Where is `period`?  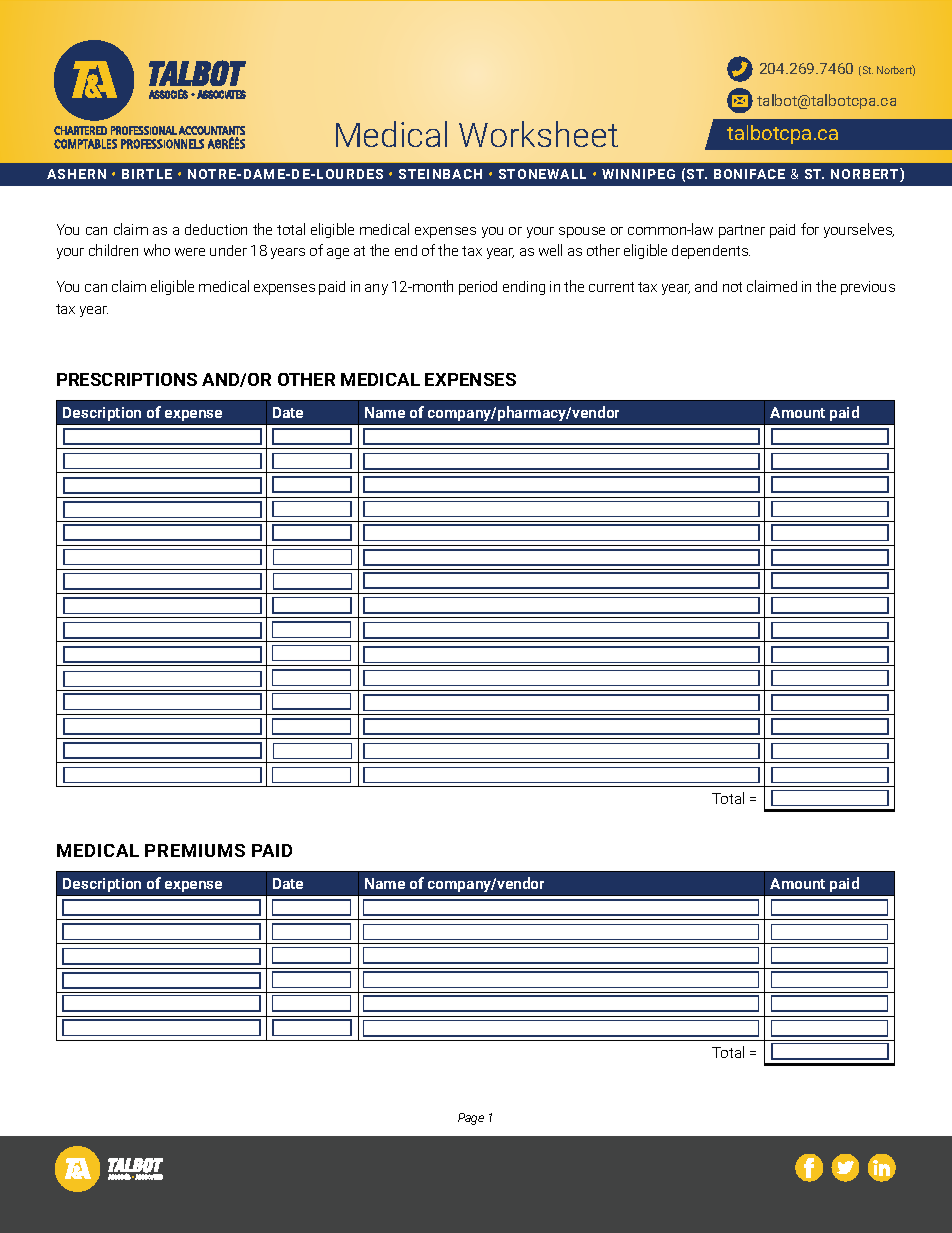
period is located at coordinates (478, 288).
